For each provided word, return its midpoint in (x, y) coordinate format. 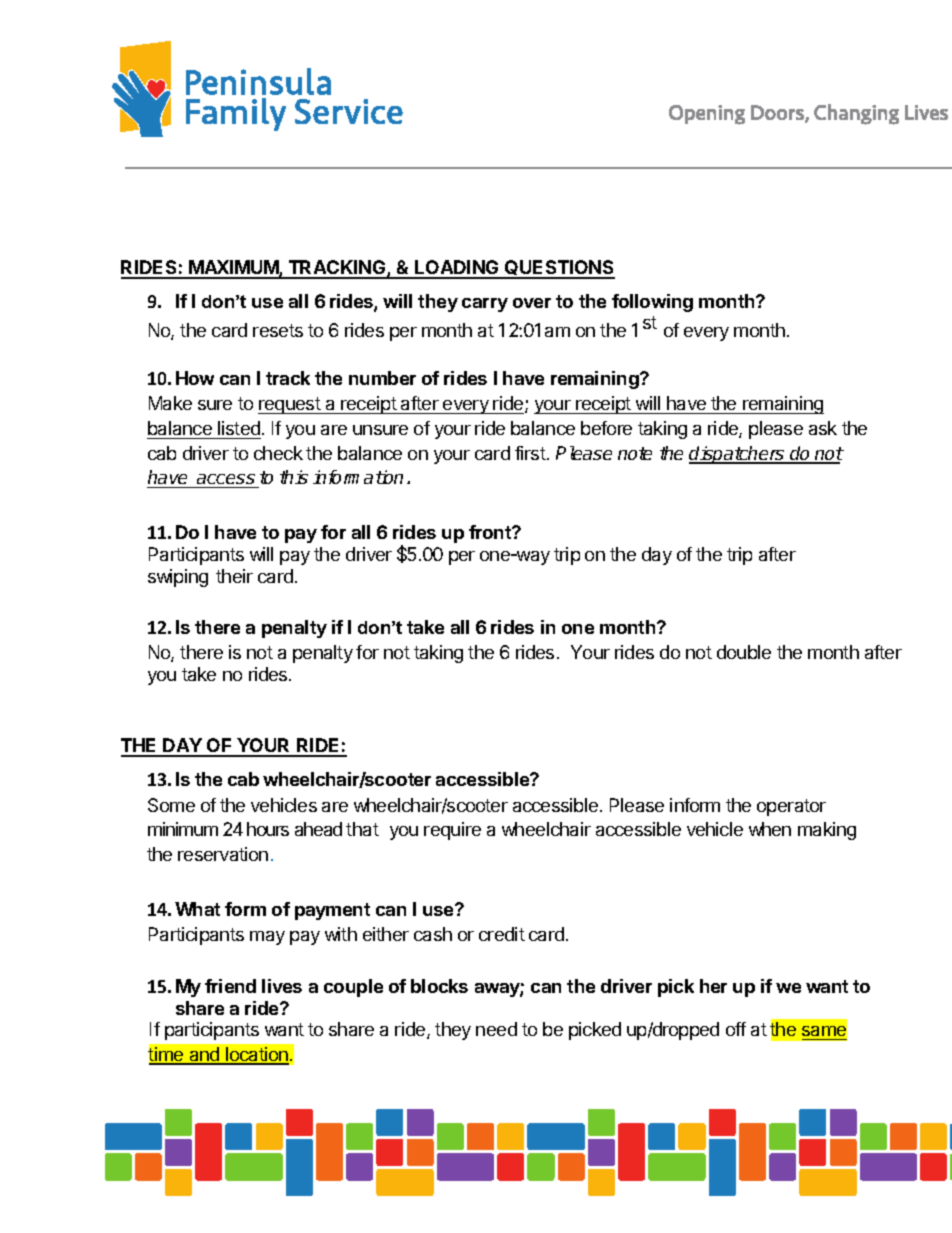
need (496, 1029)
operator (791, 807)
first (531, 453)
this (294, 477)
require (452, 831)
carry (485, 305)
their (234, 576)
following (652, 303)
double (744, 652)
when (770, 829)
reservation (223, 854)
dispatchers (738, 455)
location (256, 1055)
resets (278, 330)
